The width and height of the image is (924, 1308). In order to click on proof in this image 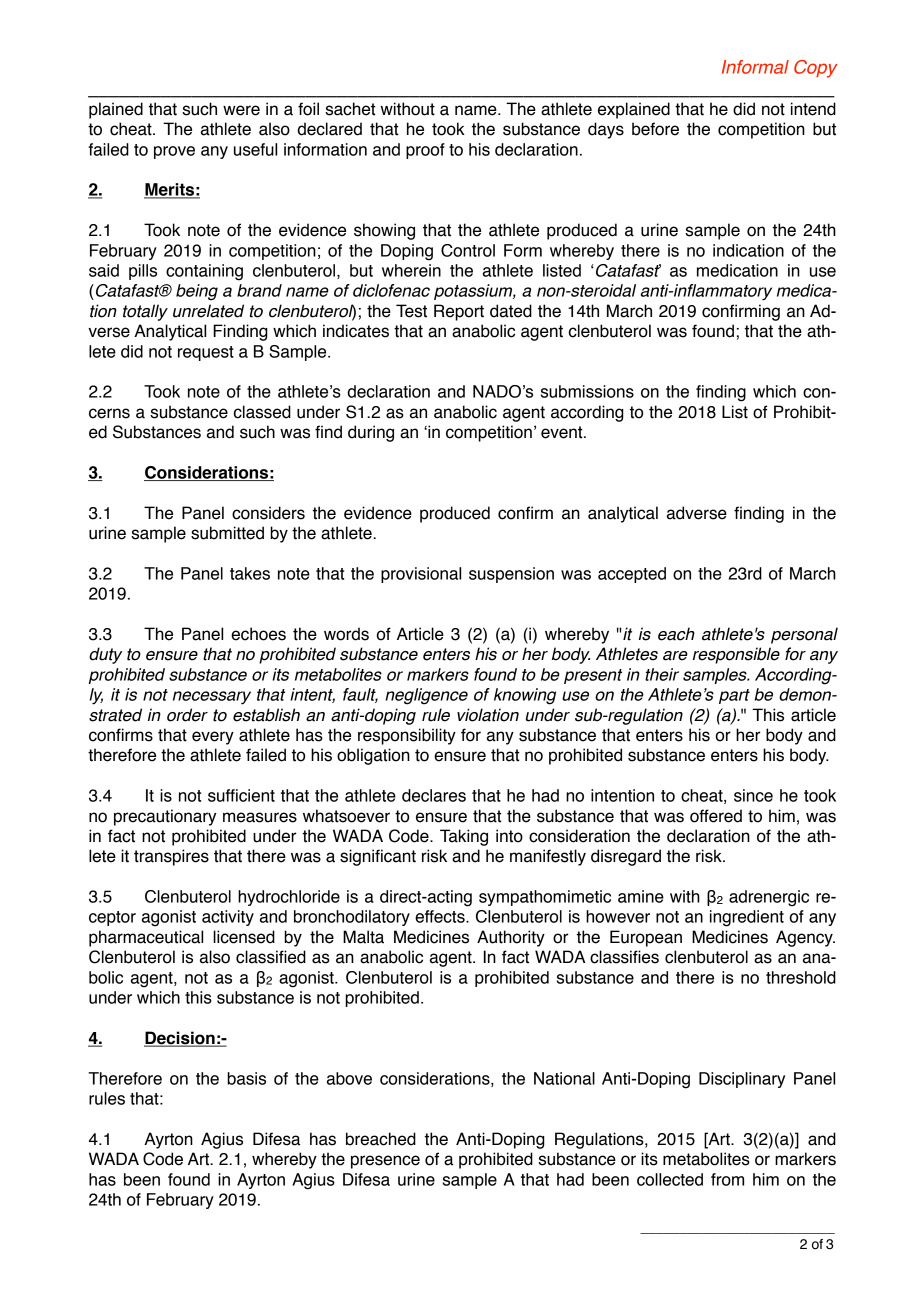, I will do `click(425, 151)`.
